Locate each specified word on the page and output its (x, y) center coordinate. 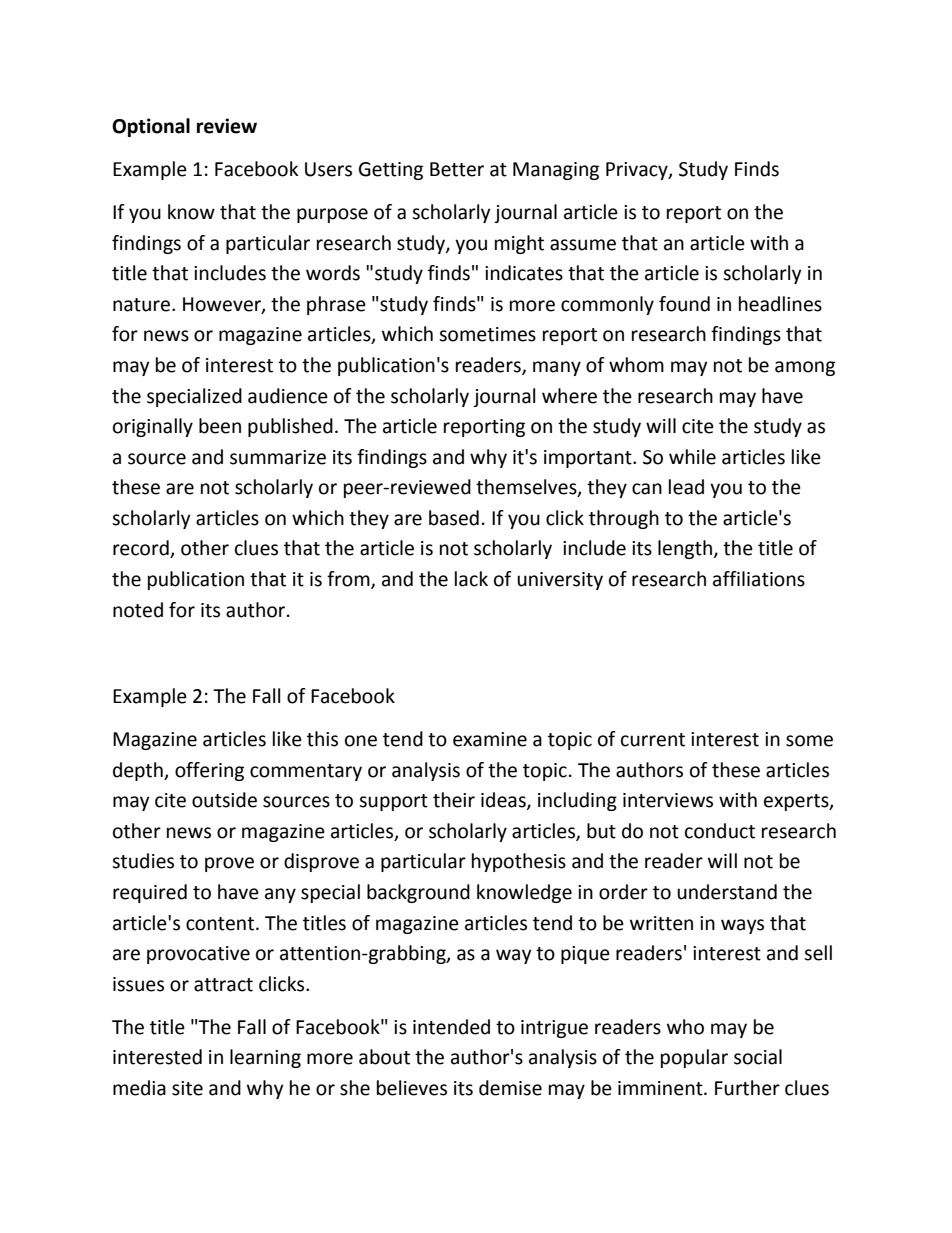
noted (138, 610)
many (557, 368)
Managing (556, 171)
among (805, 368)
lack (471, 579)
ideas (504, 801)
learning (265, 1058)
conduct (720, 831)
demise (510, 1088)
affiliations (759, 579)
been (220, 426)
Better (457, 169)
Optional (151, 127)
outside (224, 800)
